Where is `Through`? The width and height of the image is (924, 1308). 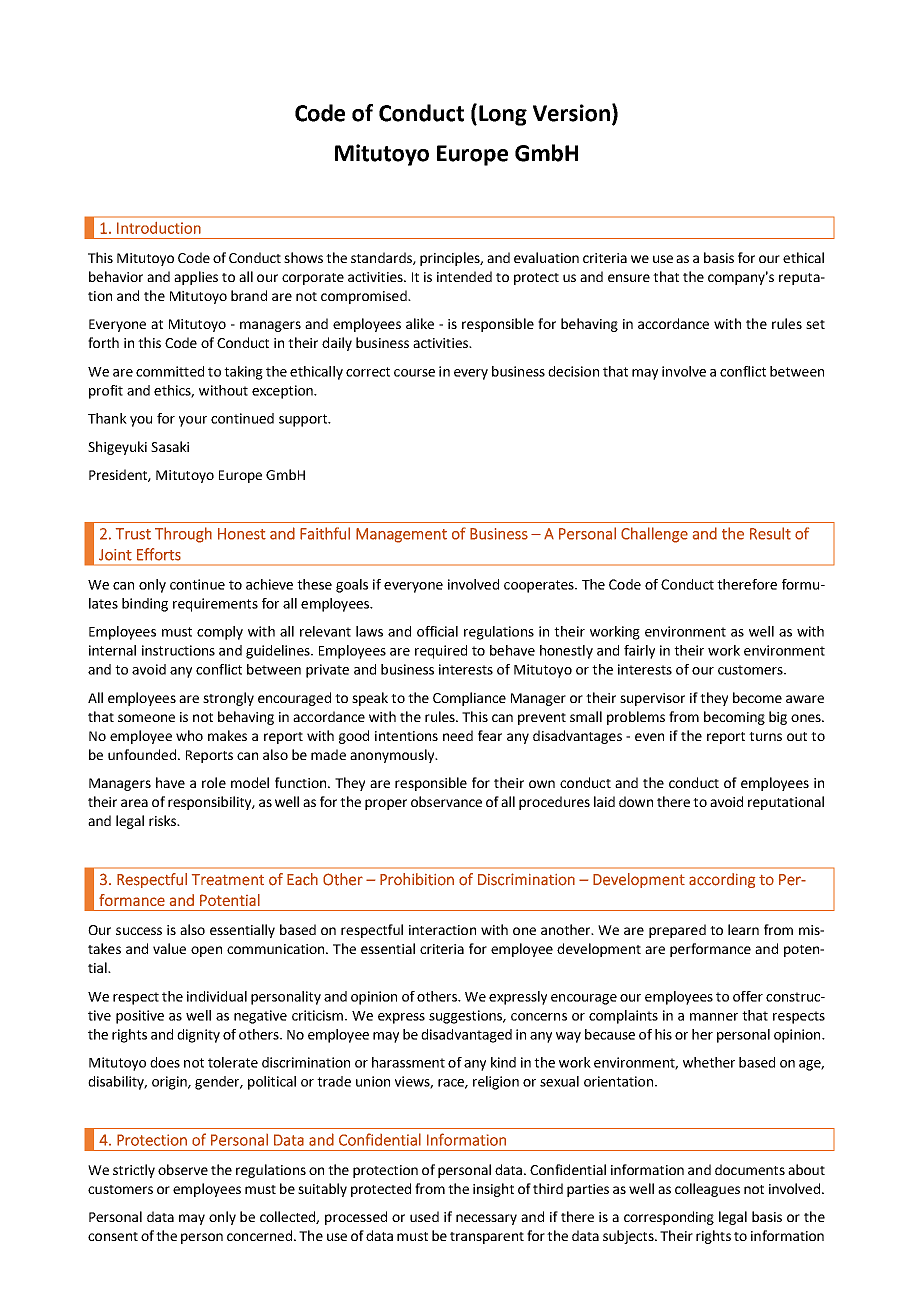
Through is located at coordinates (183, 535).
